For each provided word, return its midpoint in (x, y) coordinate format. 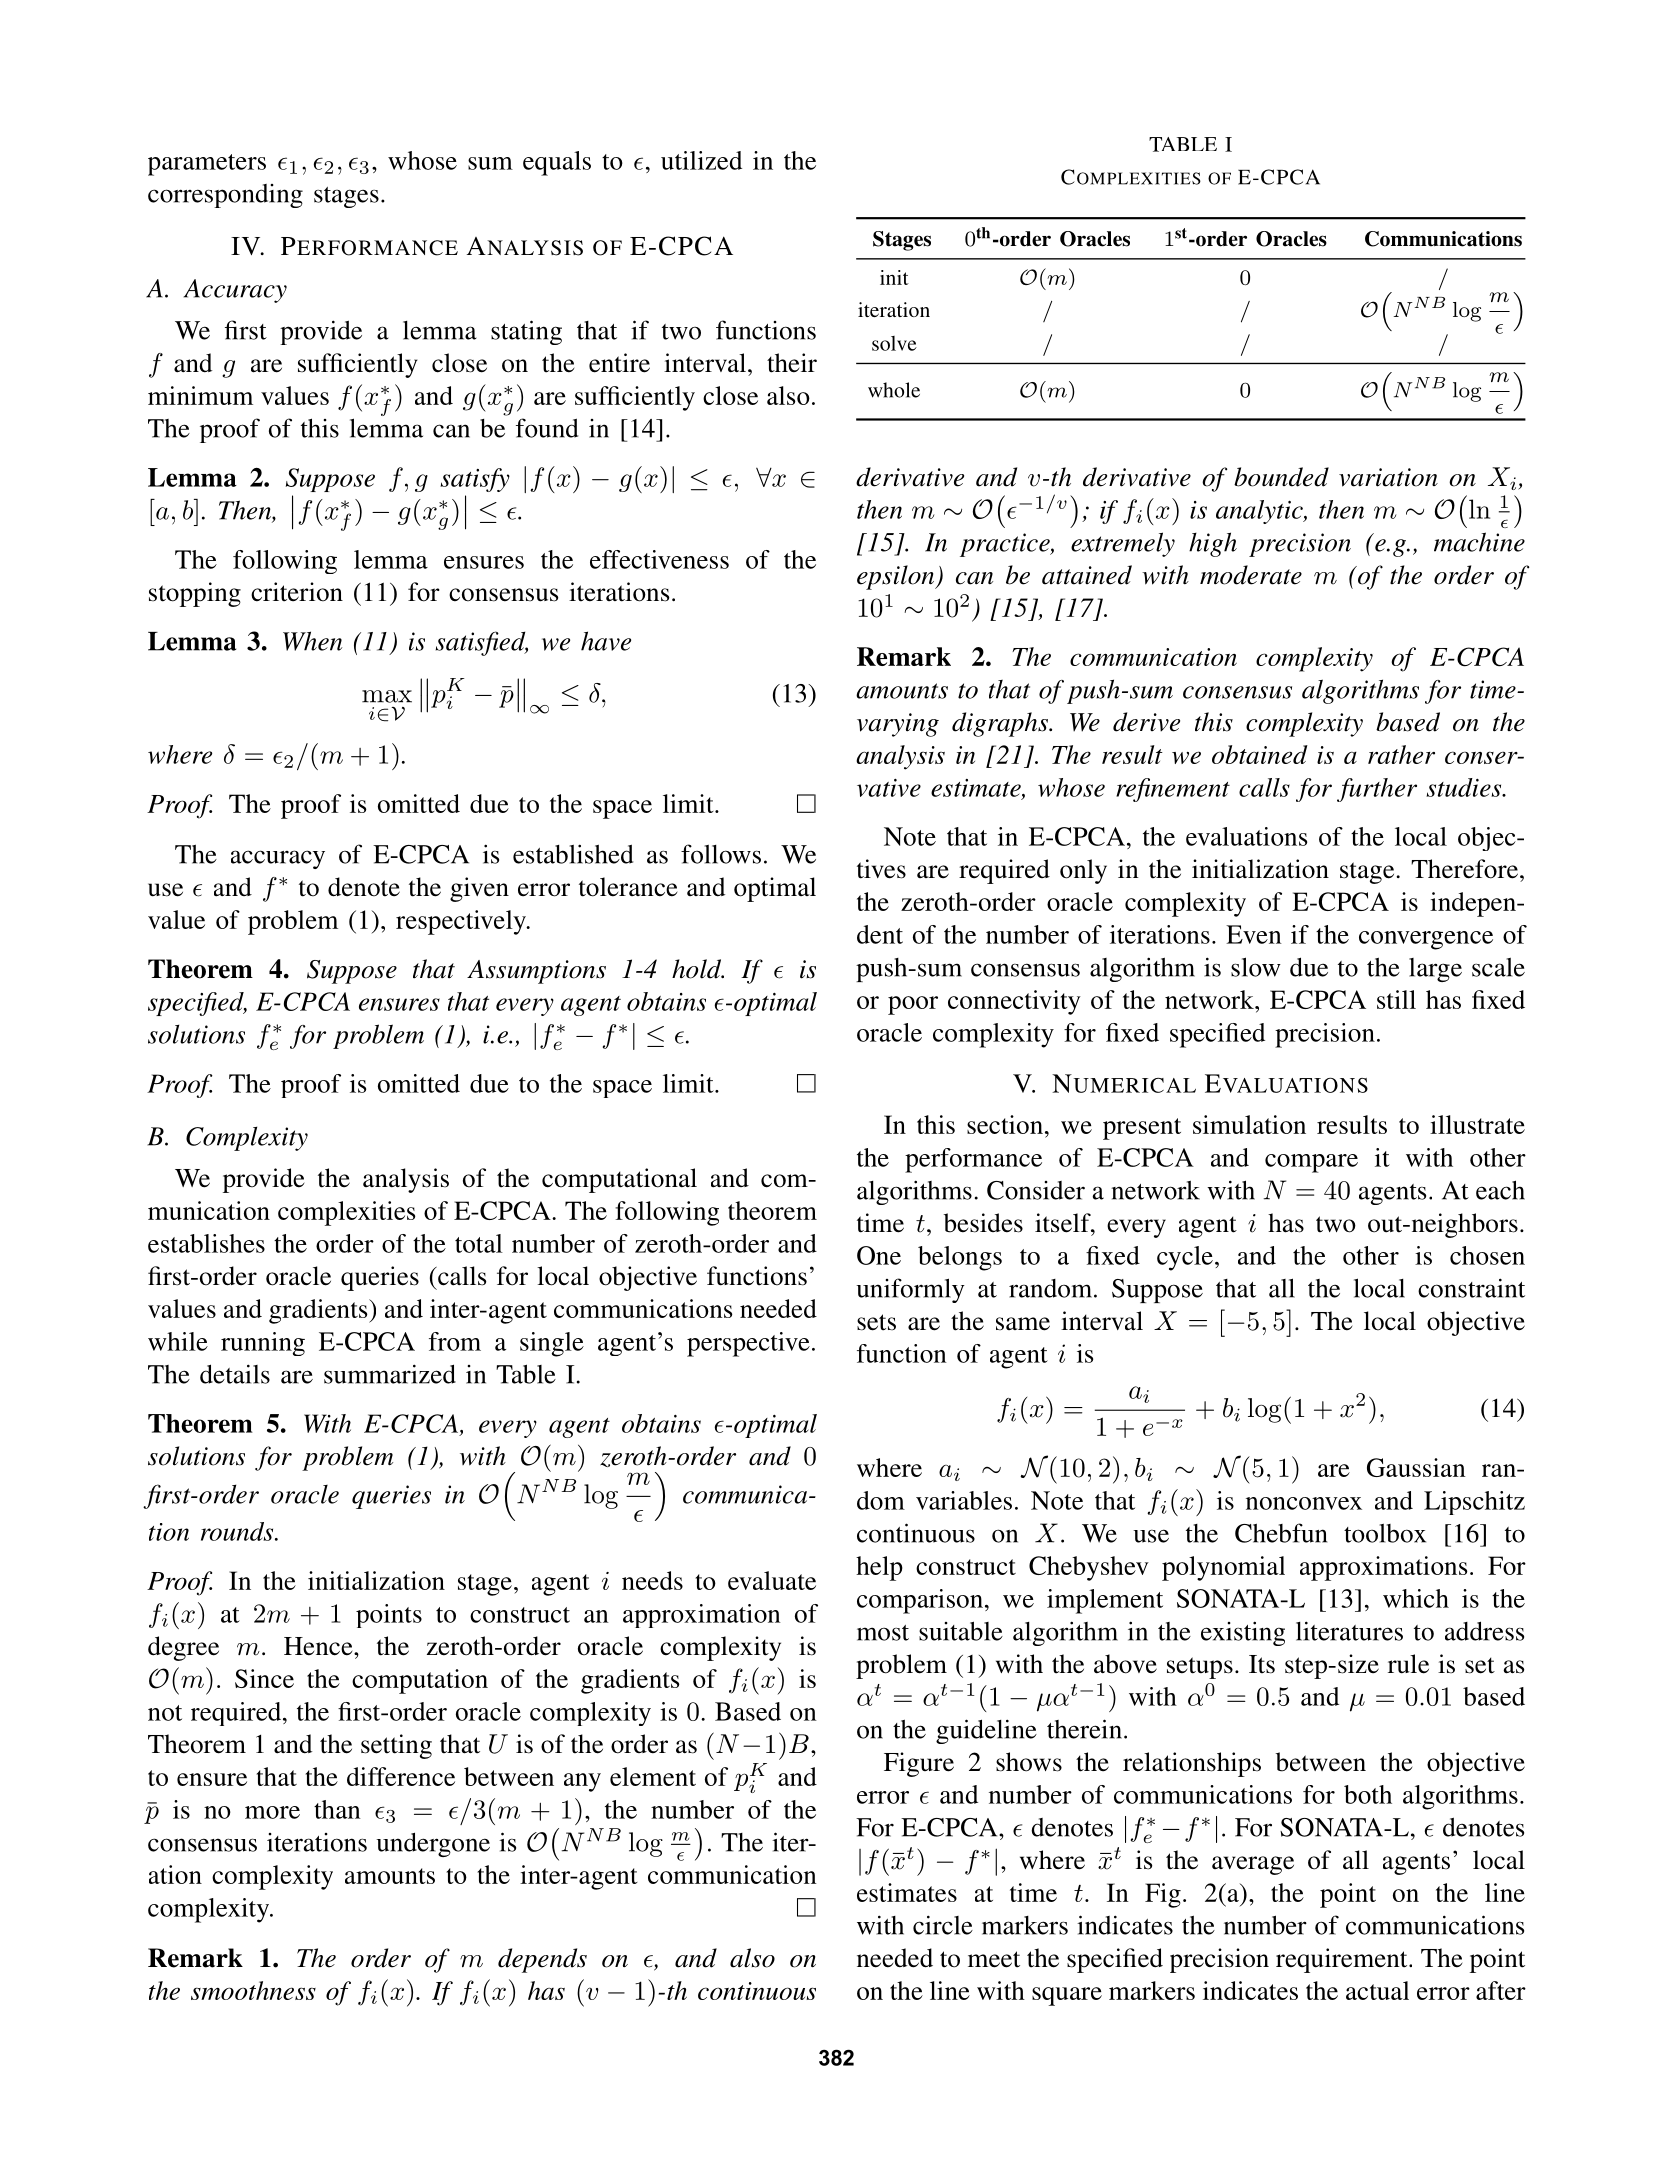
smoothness (253, 1990)
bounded (1281, 477)
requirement (1343, 1960)
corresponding (225, 196)
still (1396, 999)
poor (913, 1005)
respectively (462, 922)
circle (943, 1925)
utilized (701, 160)
